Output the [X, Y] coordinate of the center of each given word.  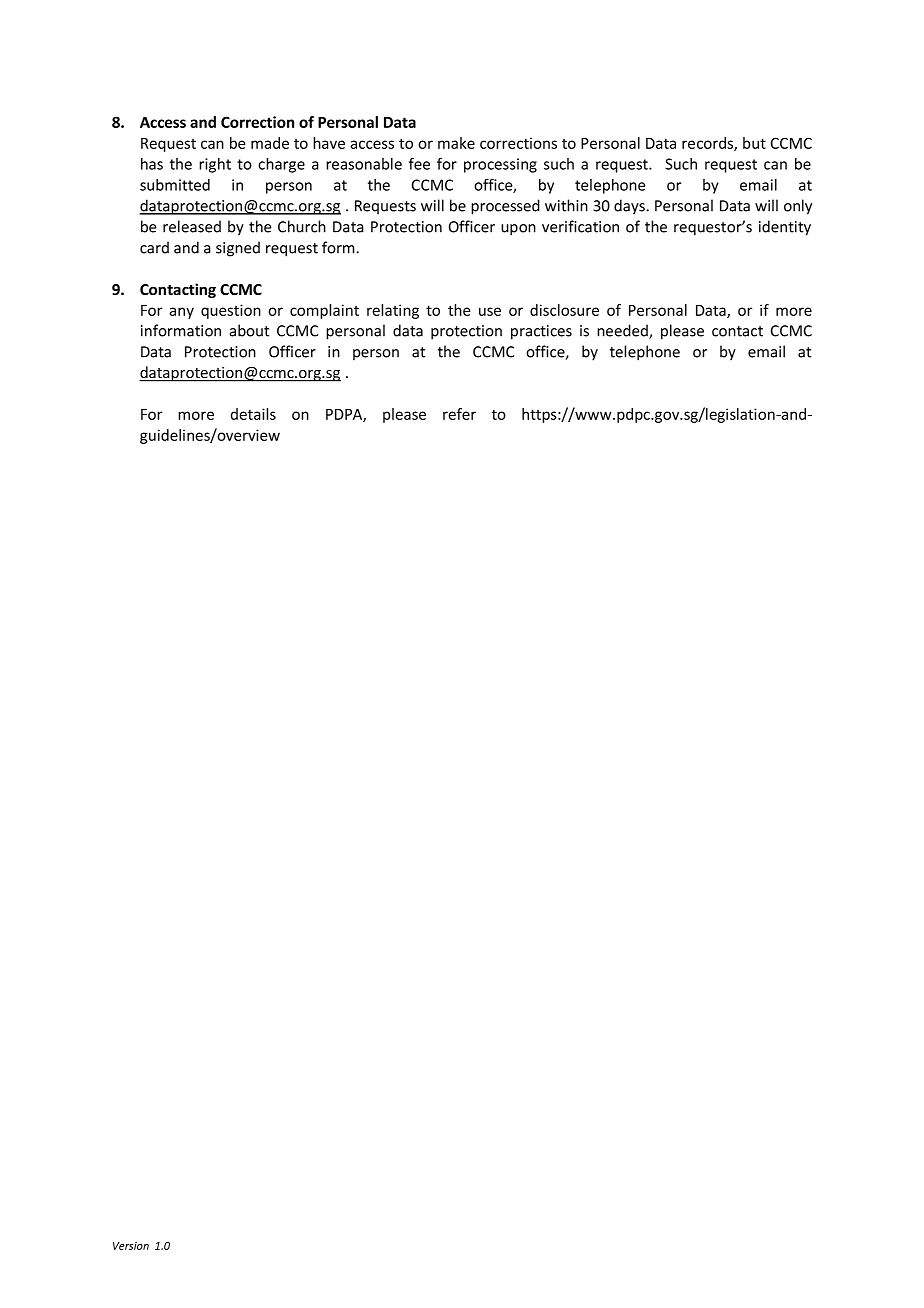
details [253, 414]
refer [459, 414]
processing [500, 165]
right [215, 165]
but [754, 143]
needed [623, 331]
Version [131, 1246]
